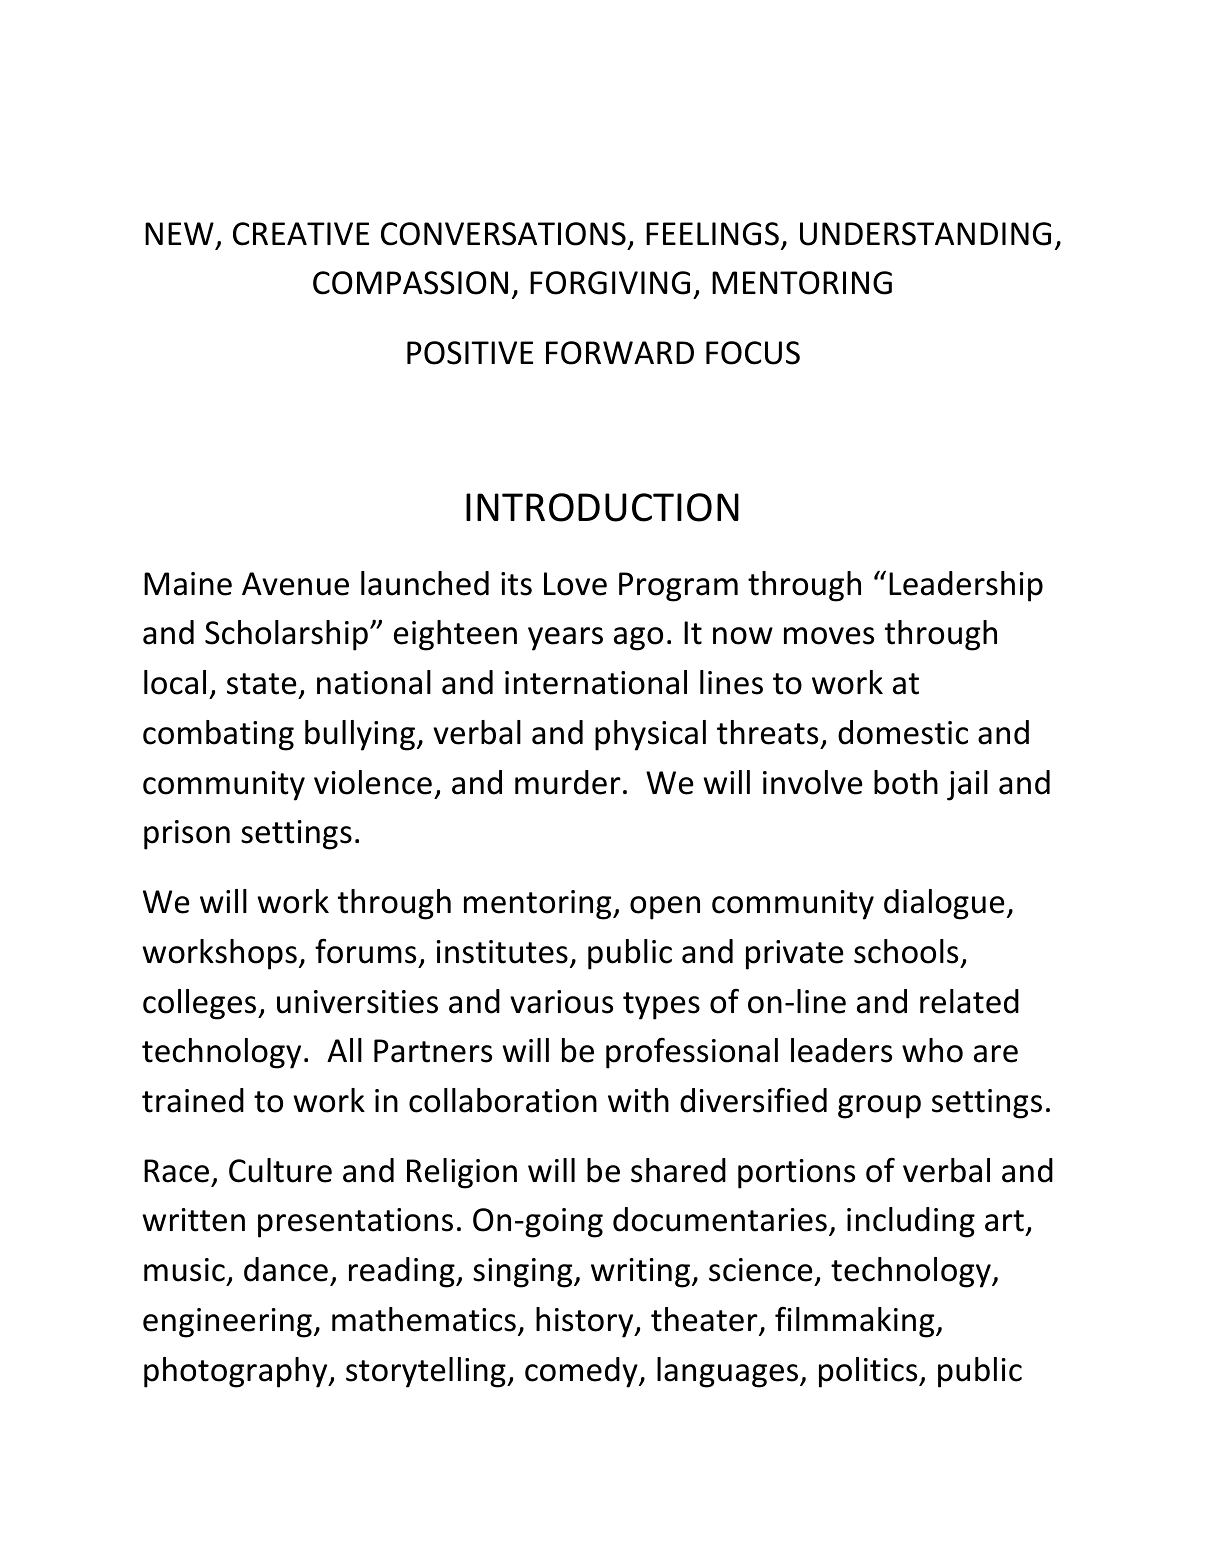 The image size is (1206, 1560). I want to click on INTRODUCTION, so click(602, 507).
